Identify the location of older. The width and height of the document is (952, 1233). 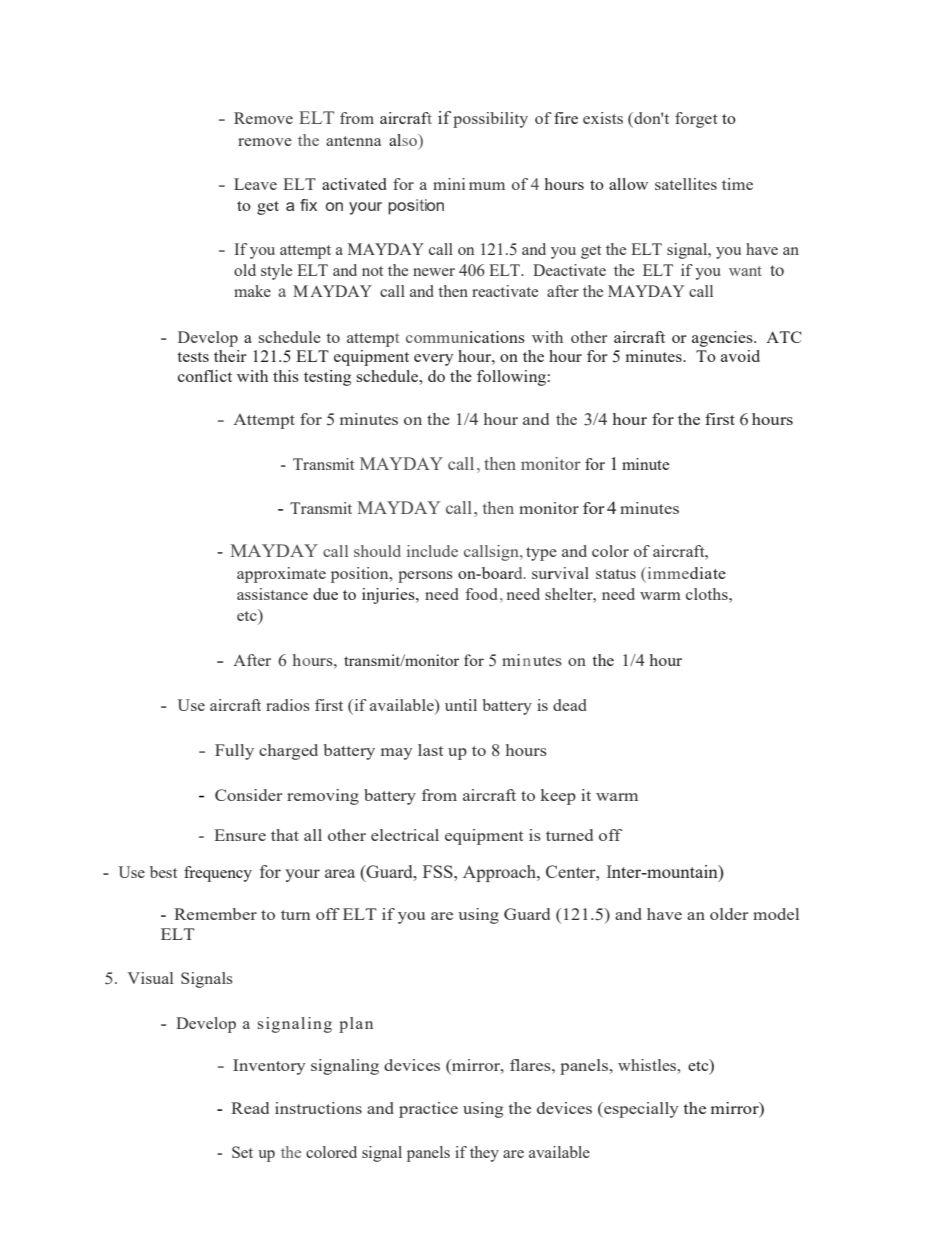
(729, 914).
